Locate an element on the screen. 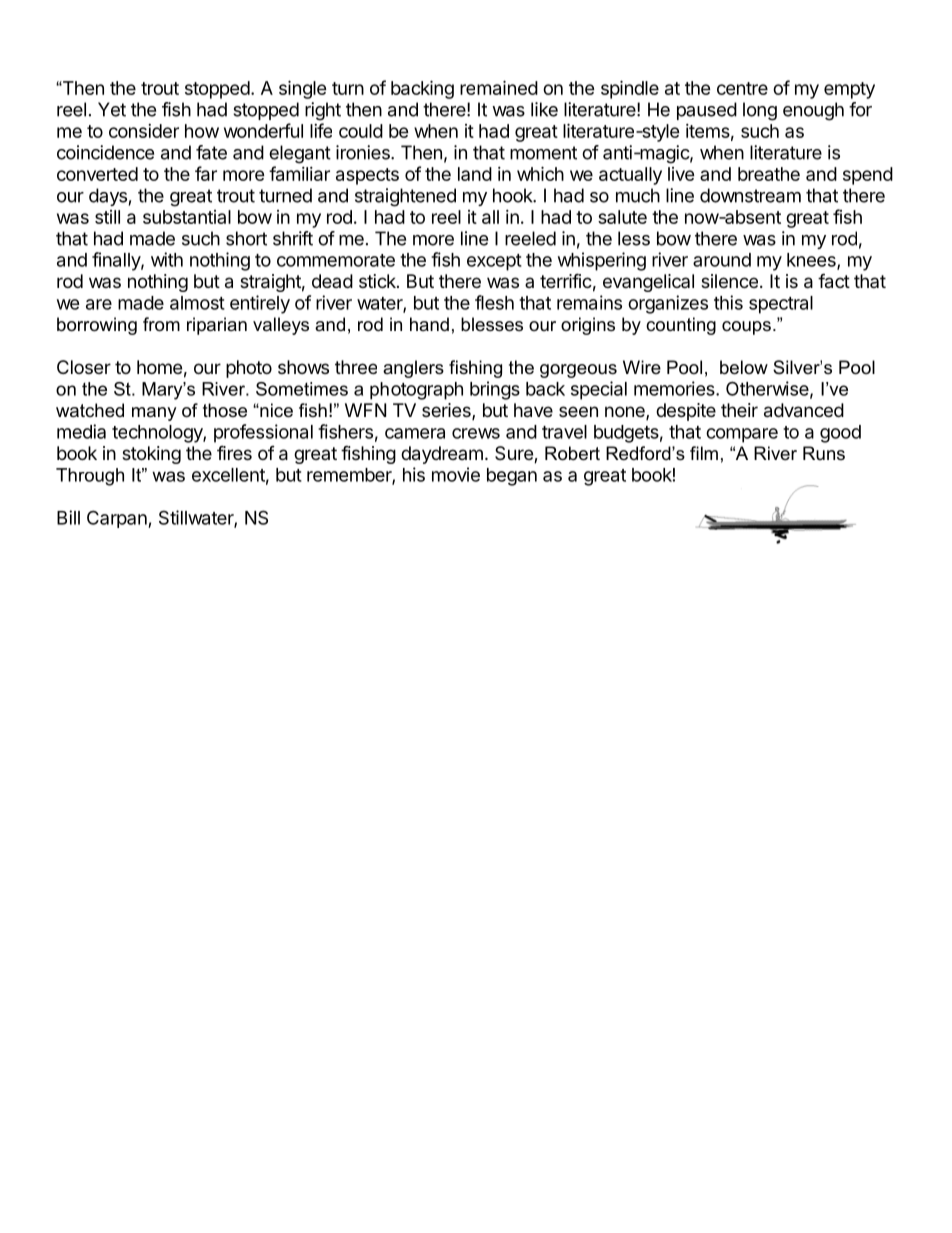 This screenshot has width=952, height=1233. home is located at coordinates (159, 367).
